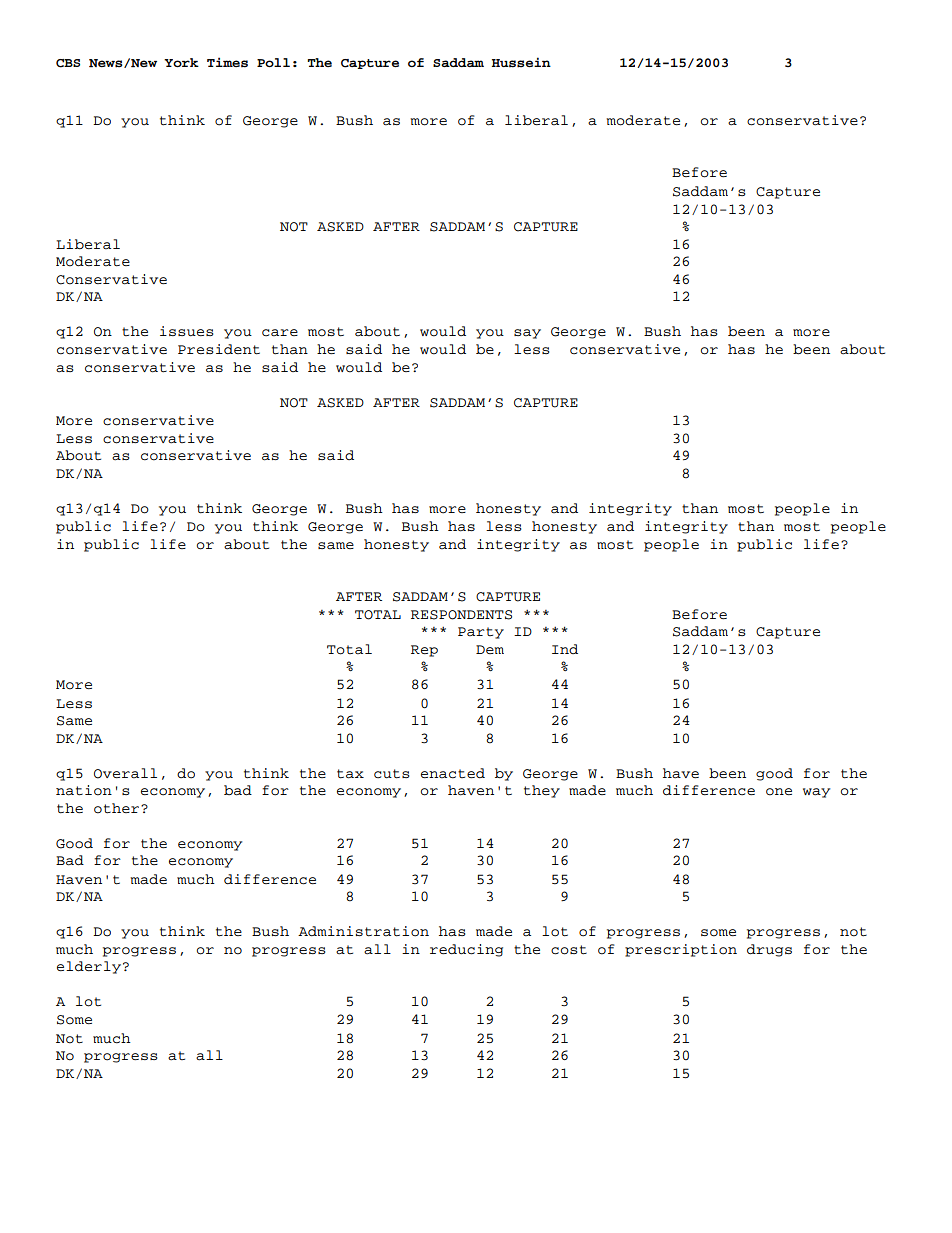 This page has width=952, height=1233. I want to click on drugs, so click(769, 950).
